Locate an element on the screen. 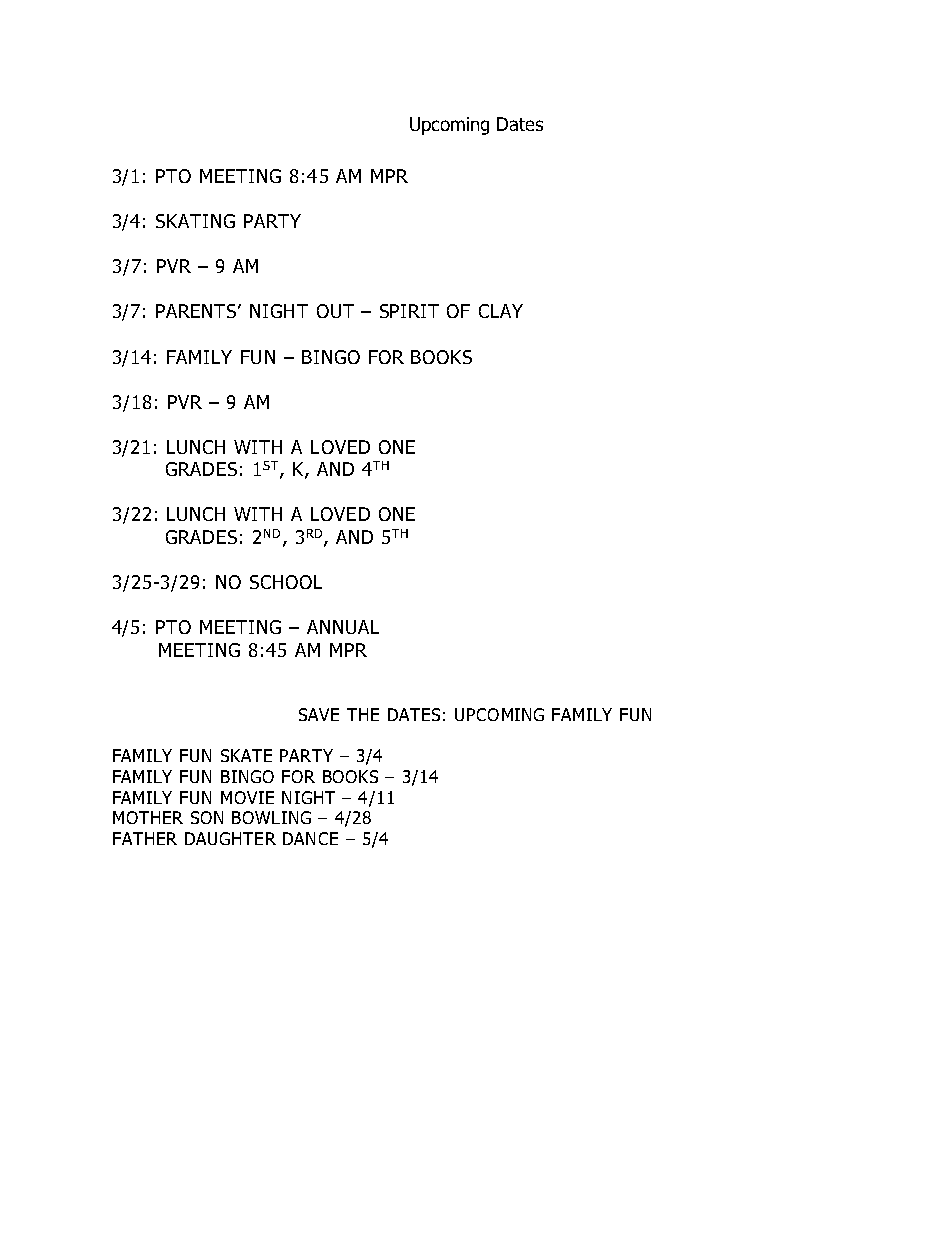 This screenshot has height=1233, width=952. SAVE is located at coordinates (319, 714).
